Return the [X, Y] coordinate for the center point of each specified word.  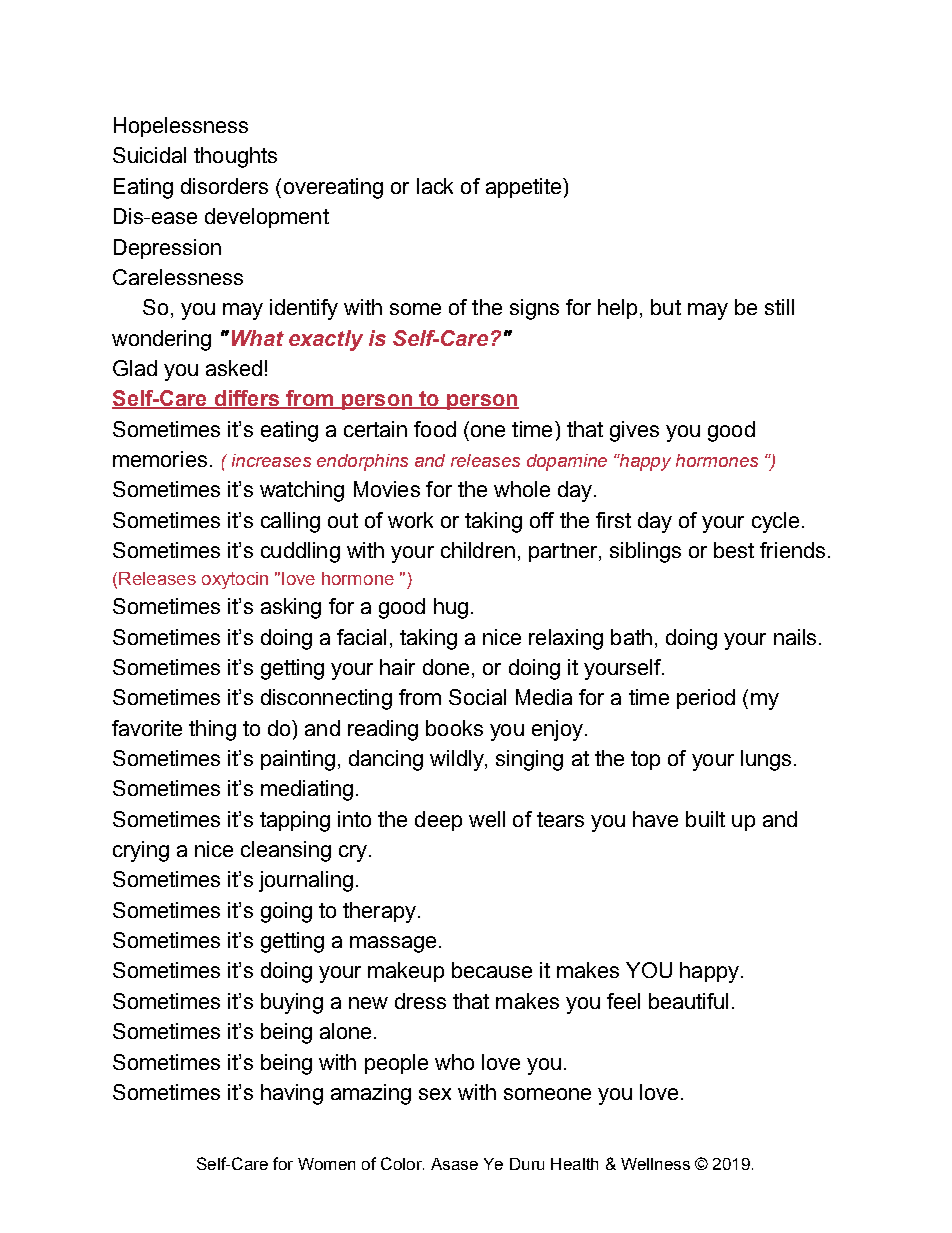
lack [435, 186]
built [705, 819]
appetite [525, 188]
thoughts [235, 157]
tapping [295, 821]
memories [160, 459]
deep [438, 821]
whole [522, 489]
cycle [775, 522]
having [292, 1094]
